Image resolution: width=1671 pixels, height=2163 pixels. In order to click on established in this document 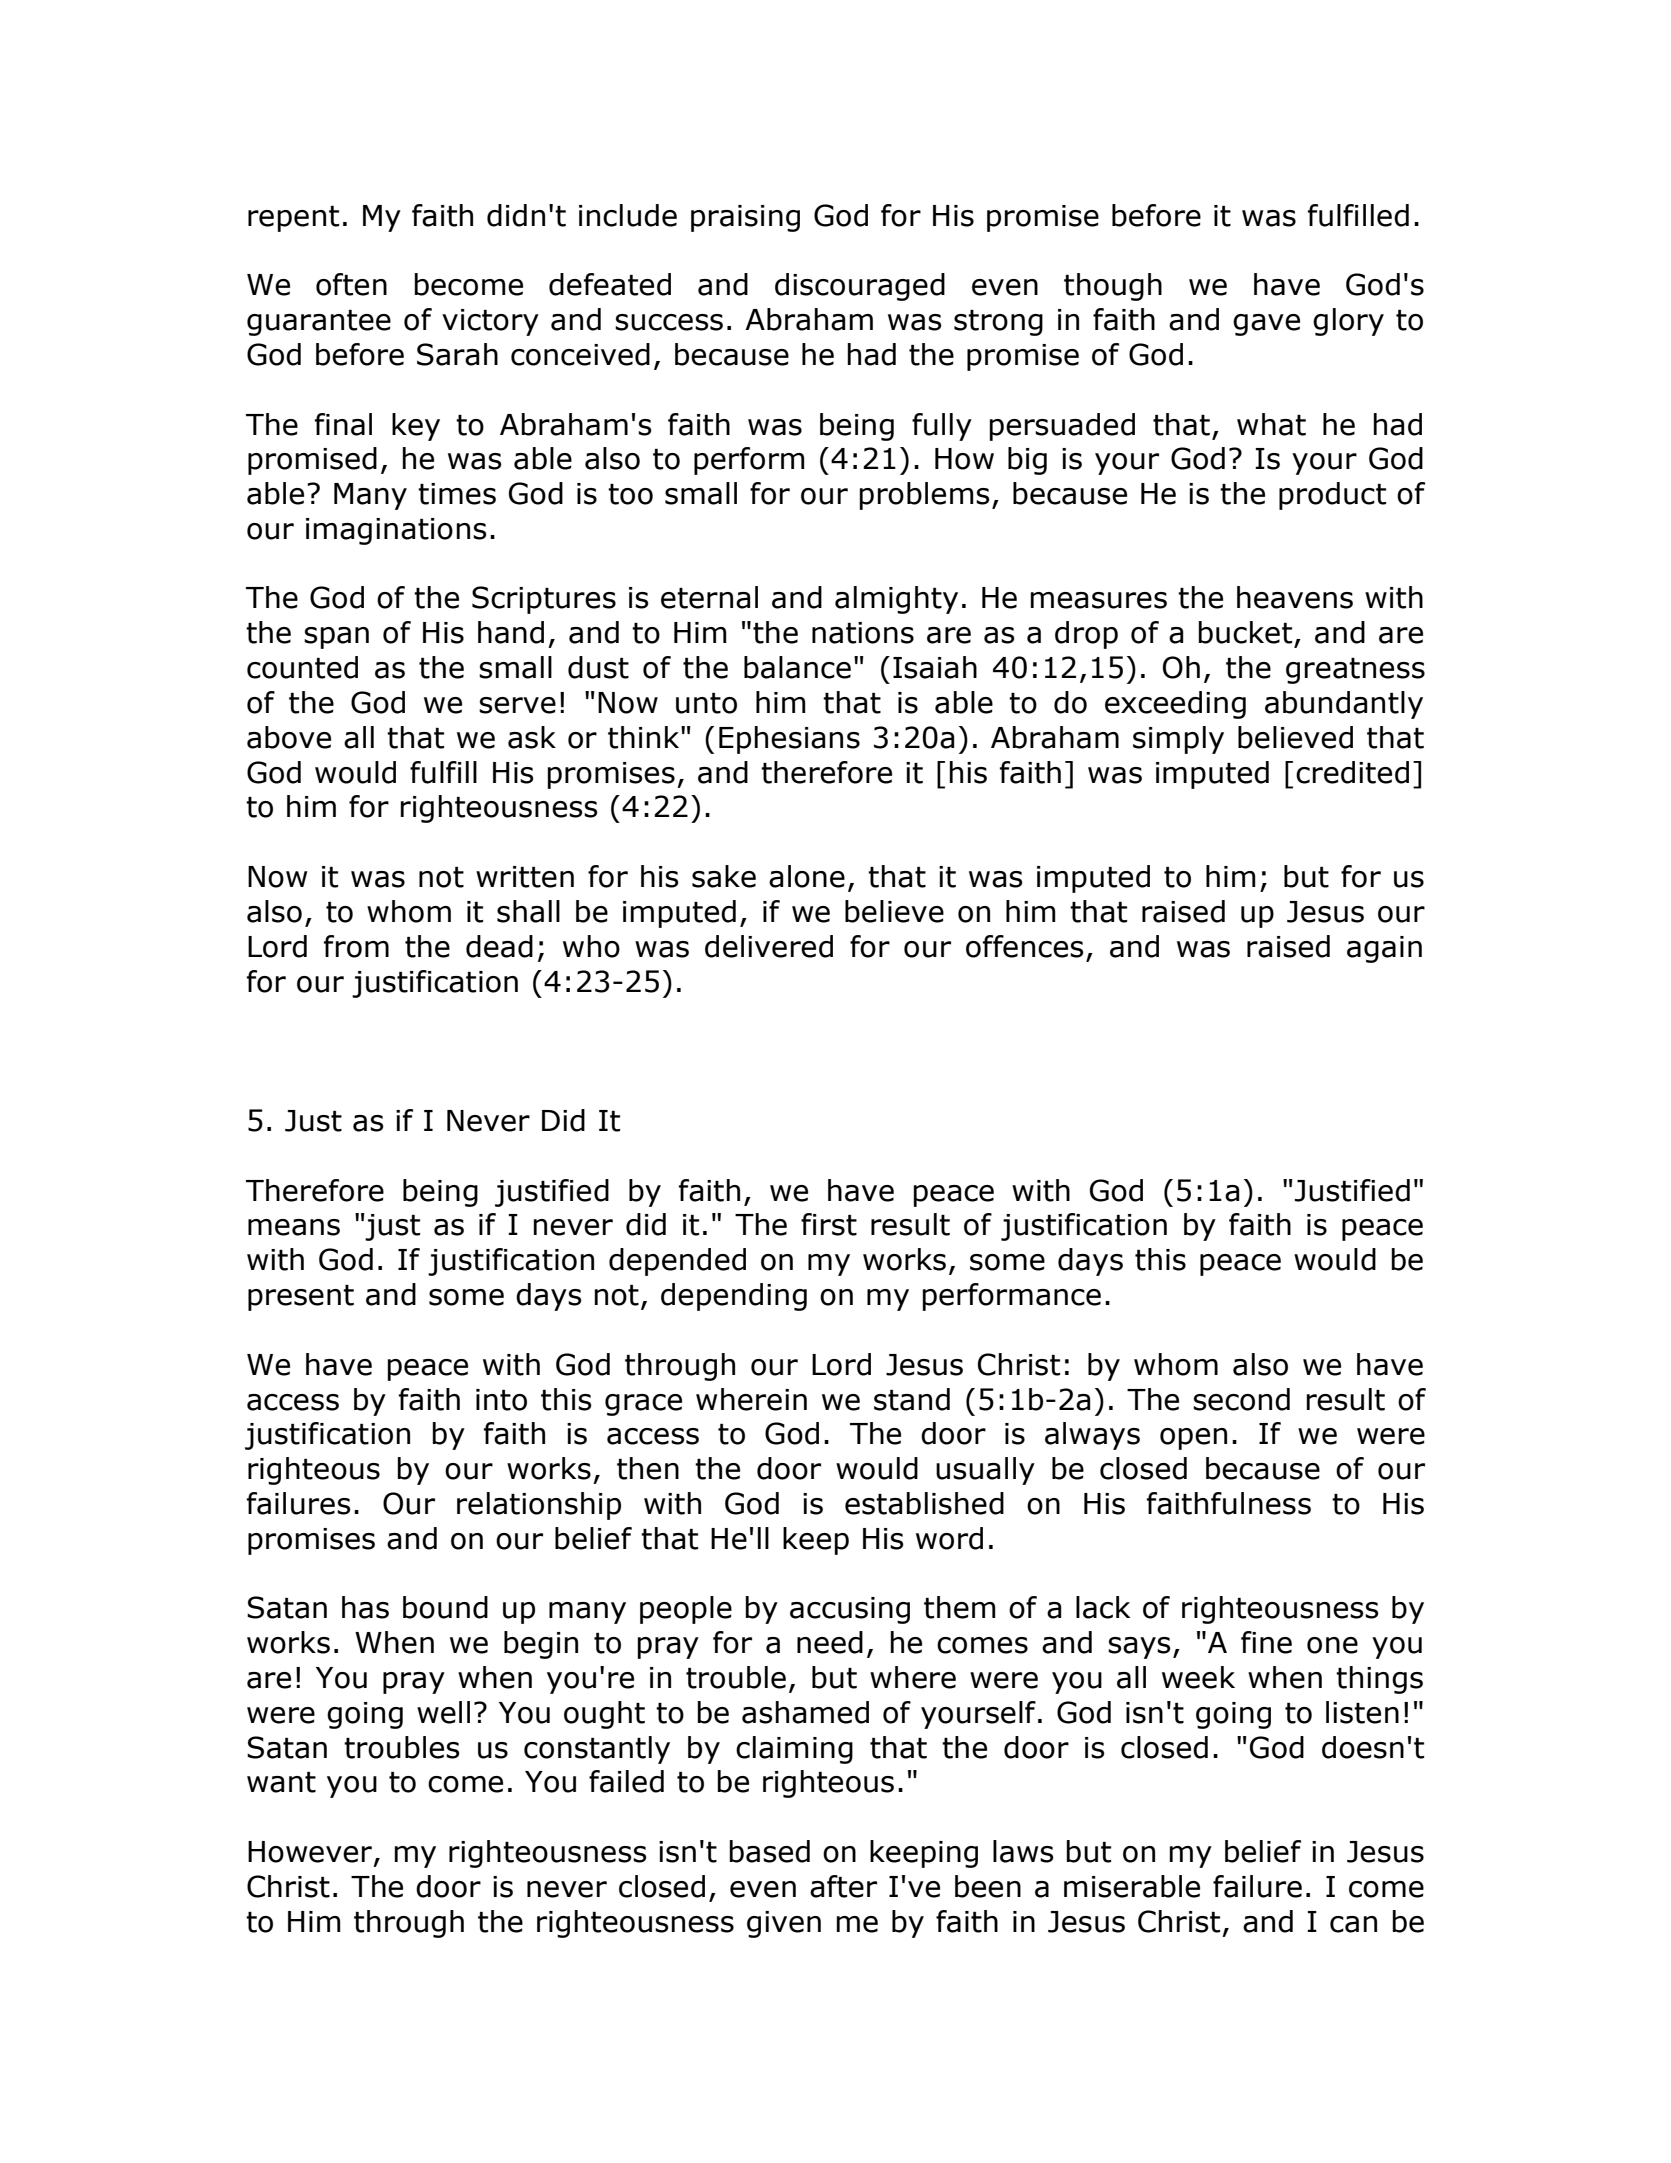, I will do `click(924, 1503)`.
